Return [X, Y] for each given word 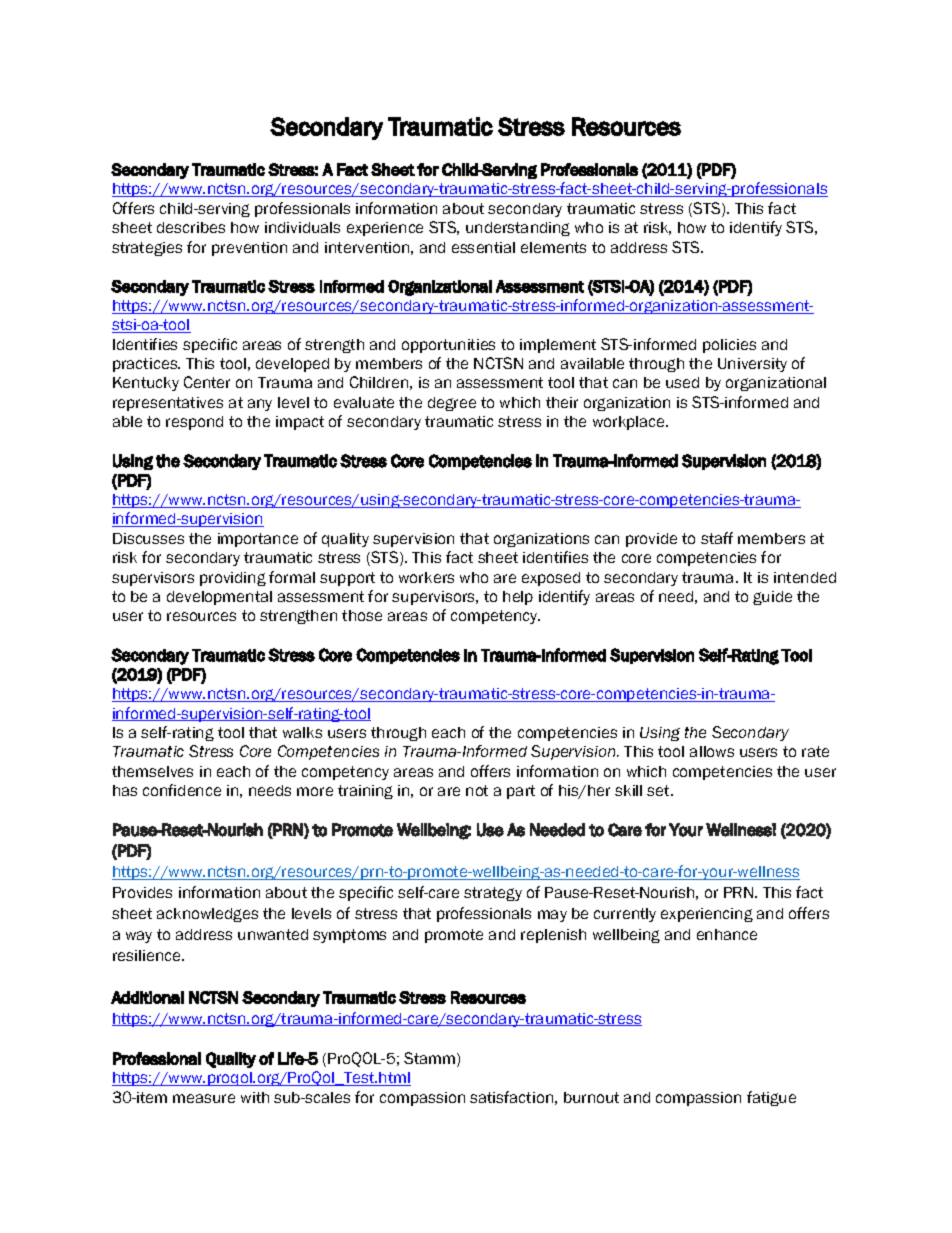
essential [483, 247]
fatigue [771, 1098]
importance [258, 540]
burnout [591, 1097]
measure [204, 1098]
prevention [249, 249]
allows [712, 751]
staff [717, 538]
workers [426, 577]
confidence [182, 790]
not [477, 790]
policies [729, 346]
